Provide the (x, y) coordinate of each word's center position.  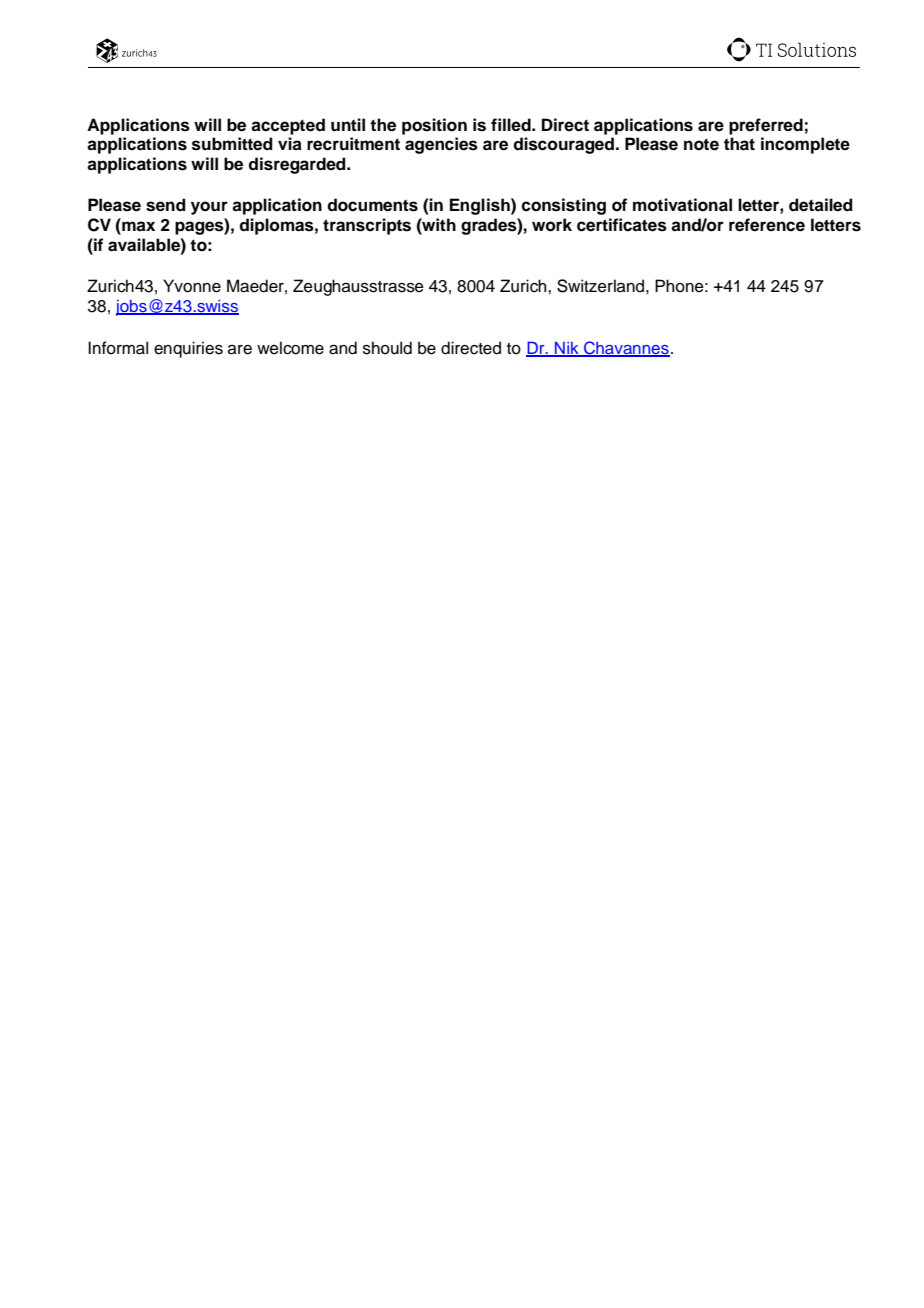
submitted (232, 144)
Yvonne (192, 286)
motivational (682, 205)
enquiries (188, 349)
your (209, 208)
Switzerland (600, 286)
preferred (766, 126)
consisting (563, 206)
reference (767, 225)
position (434, 126)
